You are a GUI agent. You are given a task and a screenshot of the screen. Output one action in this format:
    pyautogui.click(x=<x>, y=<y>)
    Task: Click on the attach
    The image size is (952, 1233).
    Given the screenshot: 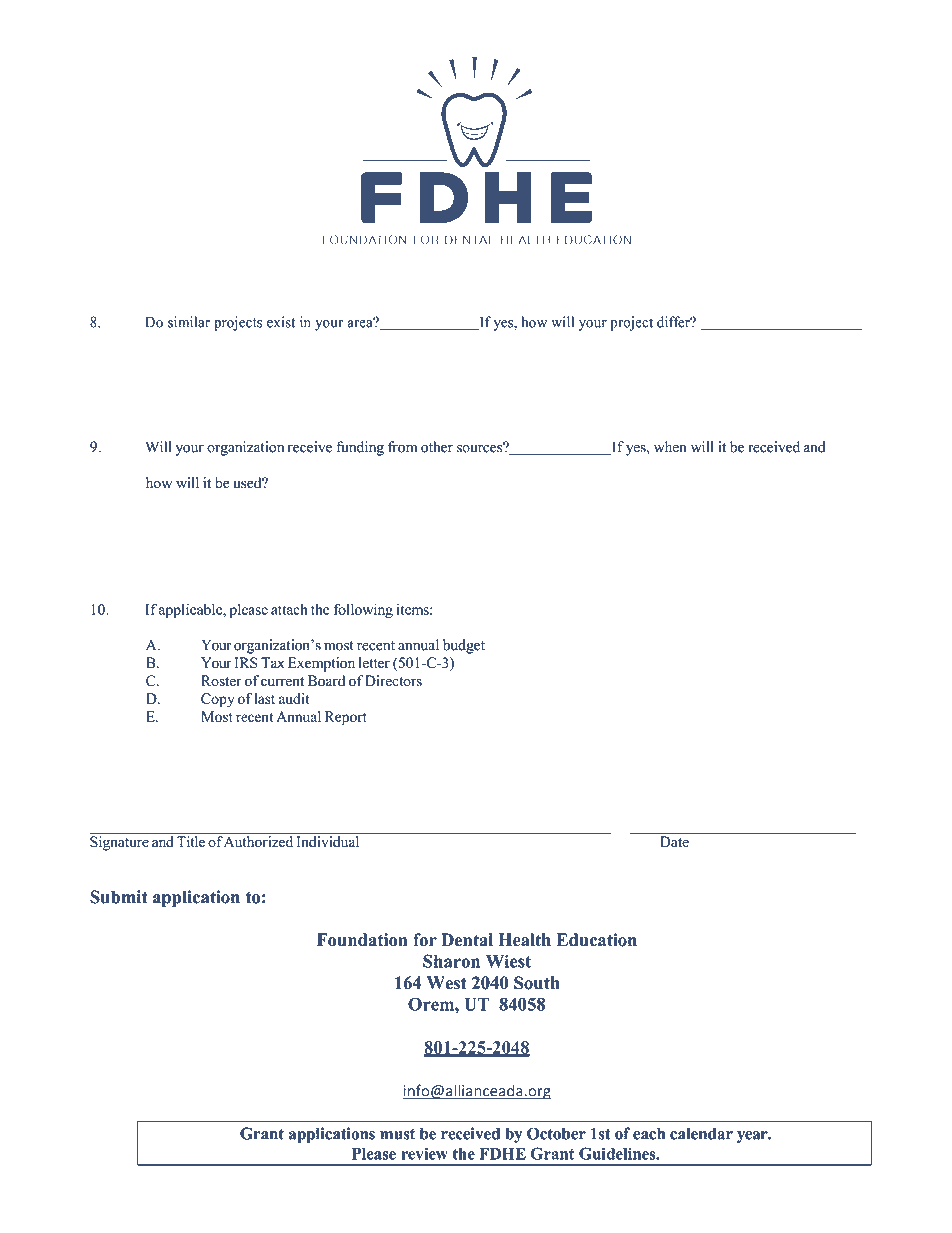 What is the action you would take?
    pyautogui.click(x=289, y=609)
